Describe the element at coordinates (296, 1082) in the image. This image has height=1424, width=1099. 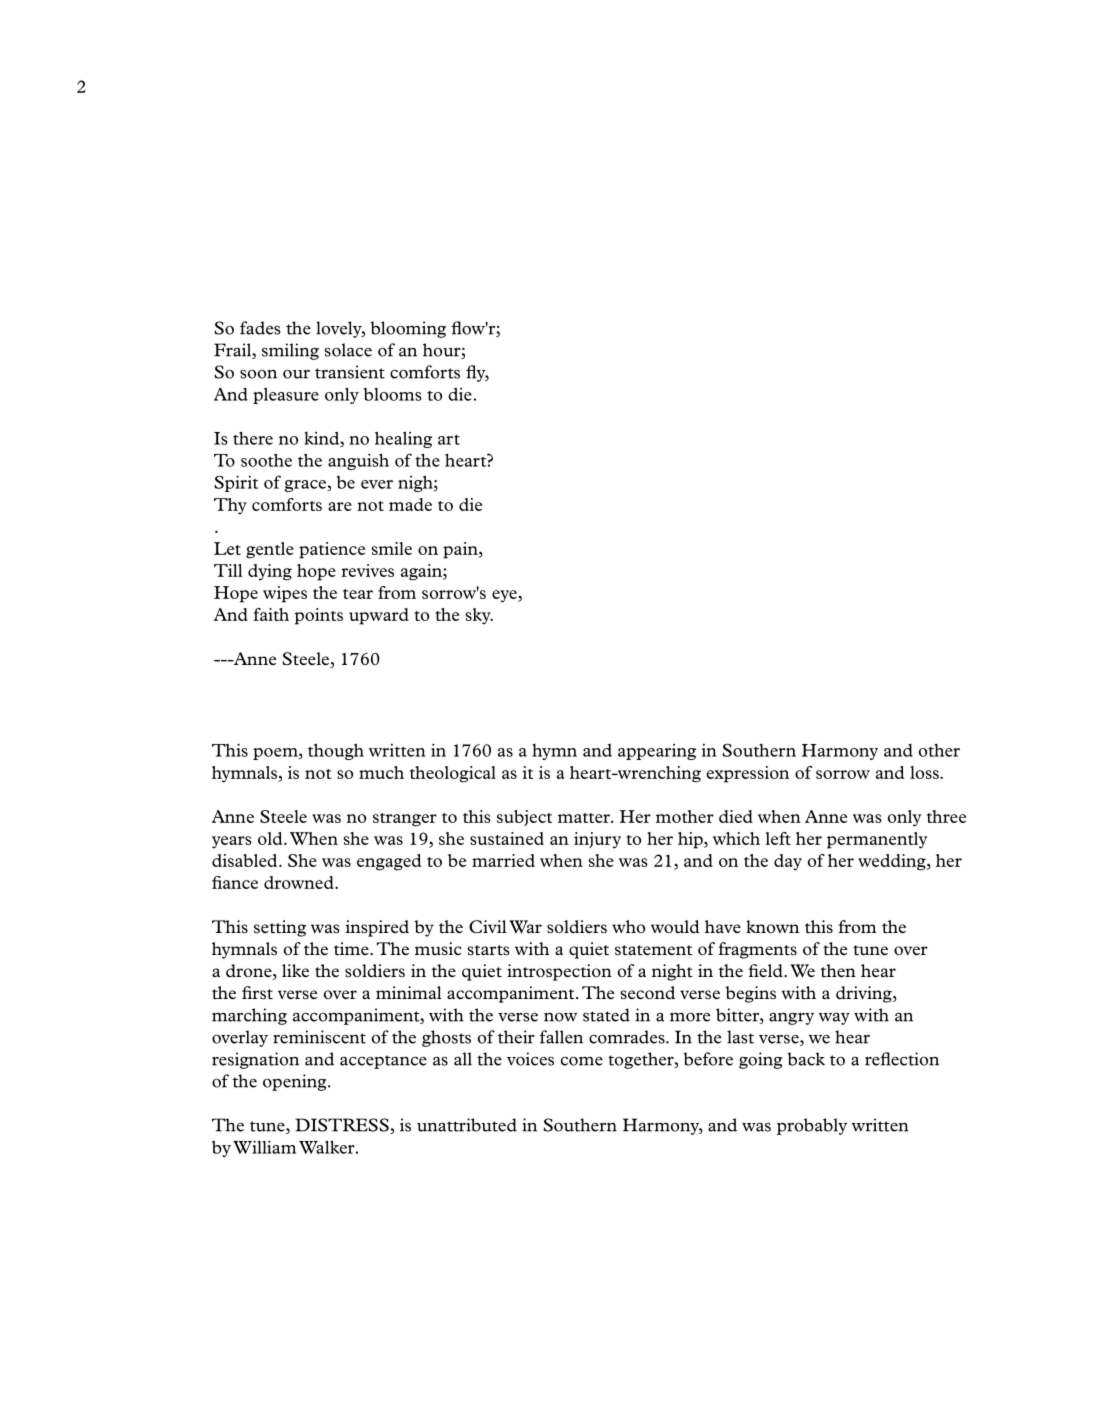
I see `opening` at that location.
